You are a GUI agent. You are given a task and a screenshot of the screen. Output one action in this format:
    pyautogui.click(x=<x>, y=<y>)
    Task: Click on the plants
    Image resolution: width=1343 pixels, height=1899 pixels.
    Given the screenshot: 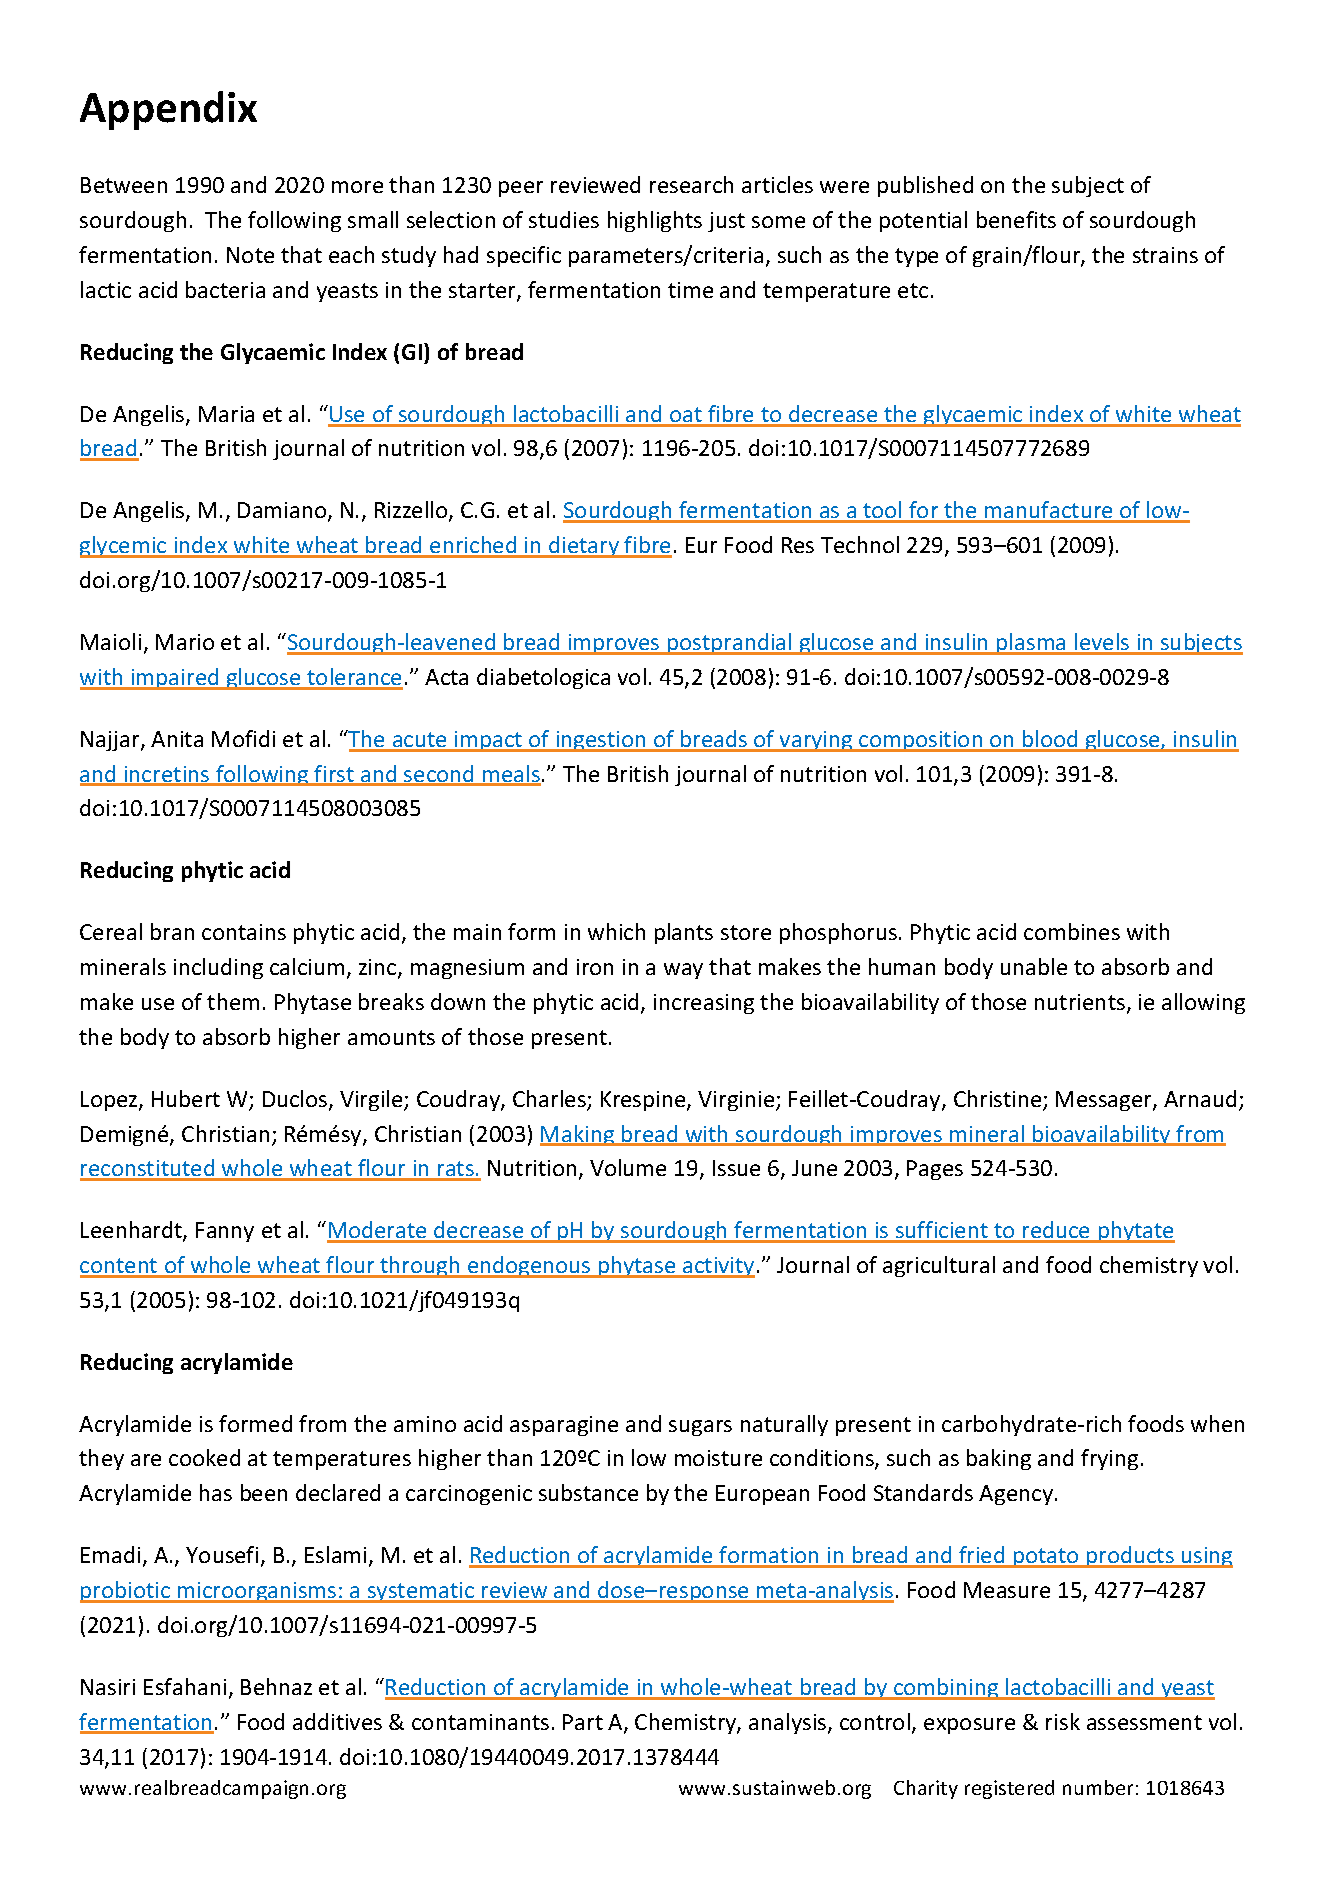 What is the action you would take?
    pyautogui.click(x=684, y=933)
